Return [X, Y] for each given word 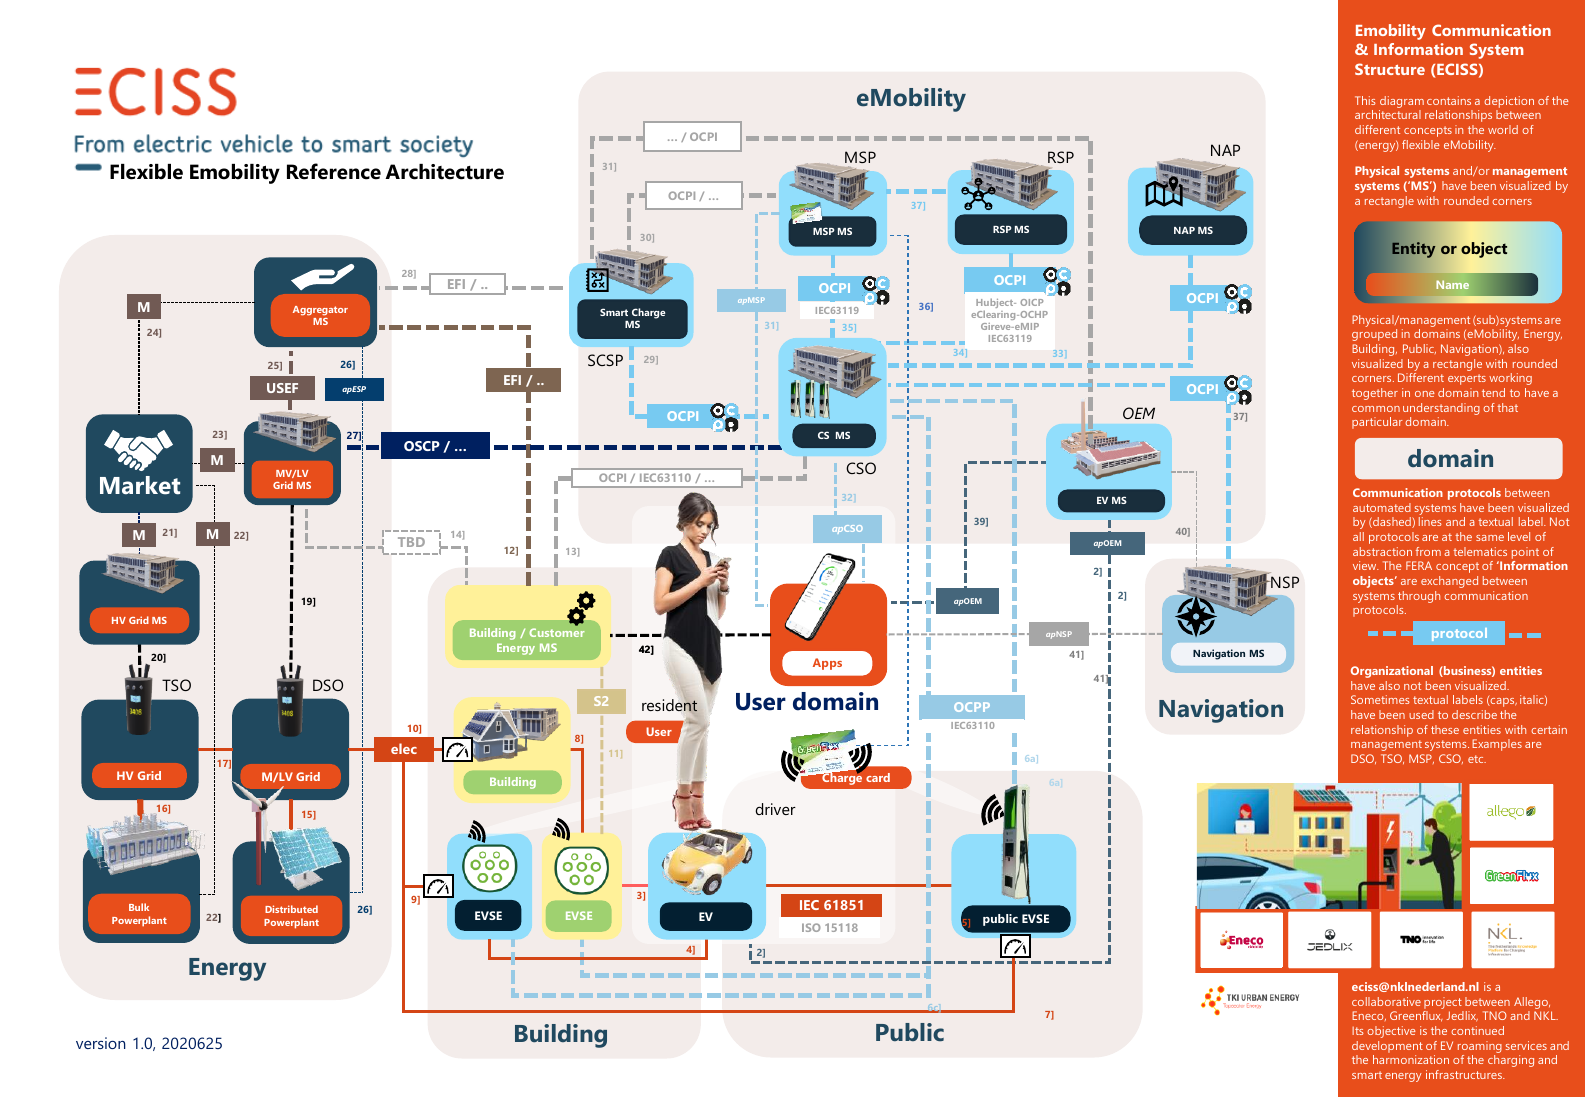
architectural [1388, 114]
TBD [411, 542]
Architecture [444, 172]
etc [1477, 759]
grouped [1374, 335]
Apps [827, 664]
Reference [334, 171]
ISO [811, 927]
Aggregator [320, 311]
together [1375, 394]
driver [775, 809]
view [1366, 565]
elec [404, 748]
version [101, 1043]
